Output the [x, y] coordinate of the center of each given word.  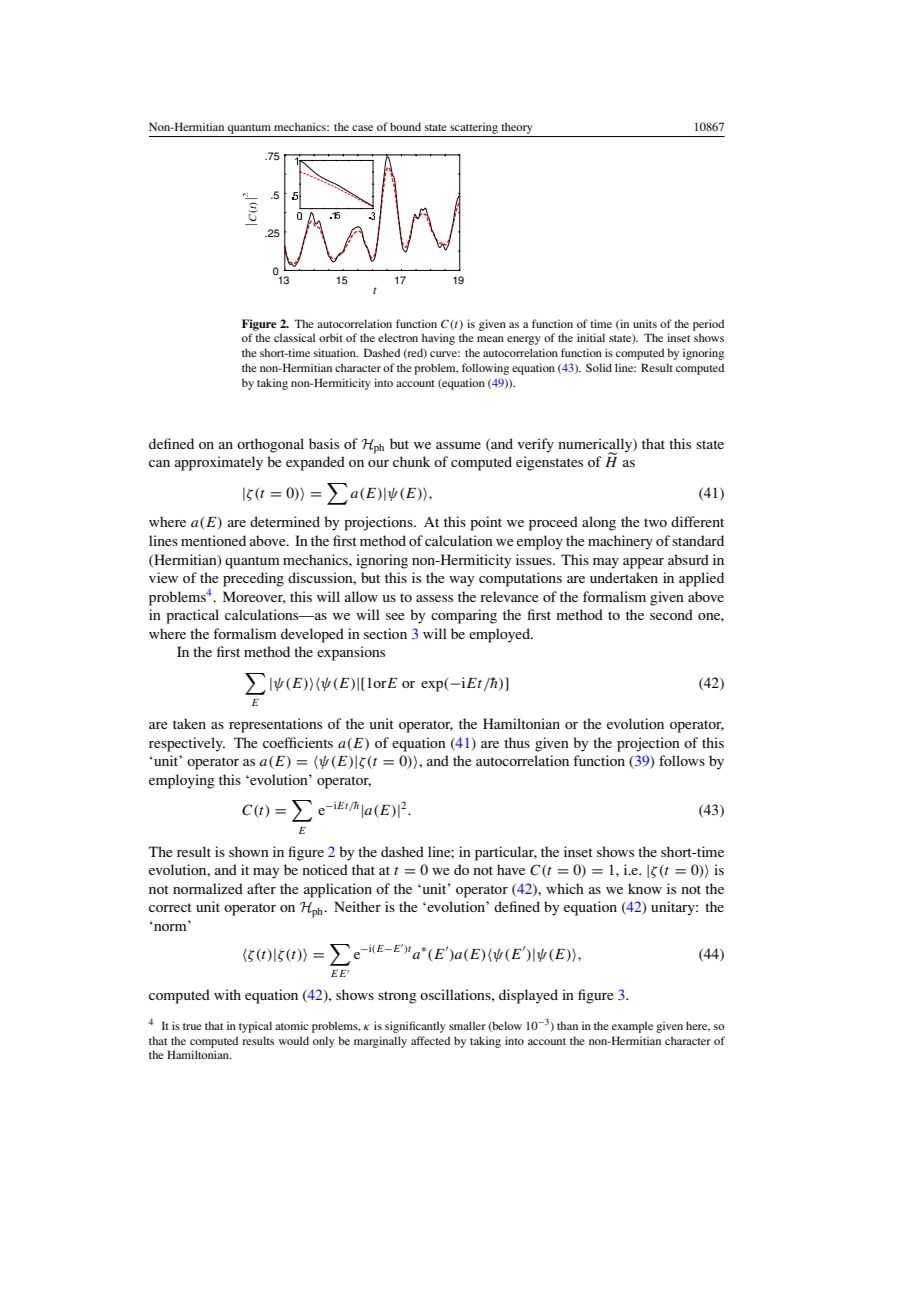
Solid [599, 367]
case [362, 128]
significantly [415, 1027]
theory [517, 128]
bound [405, 126]
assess [434, 598]
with [227, 994]
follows [682, 760]
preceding [253, 579]
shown [249, 851]
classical [294, 337]
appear [643, 563]
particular [506, 853]
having [438, 339]
